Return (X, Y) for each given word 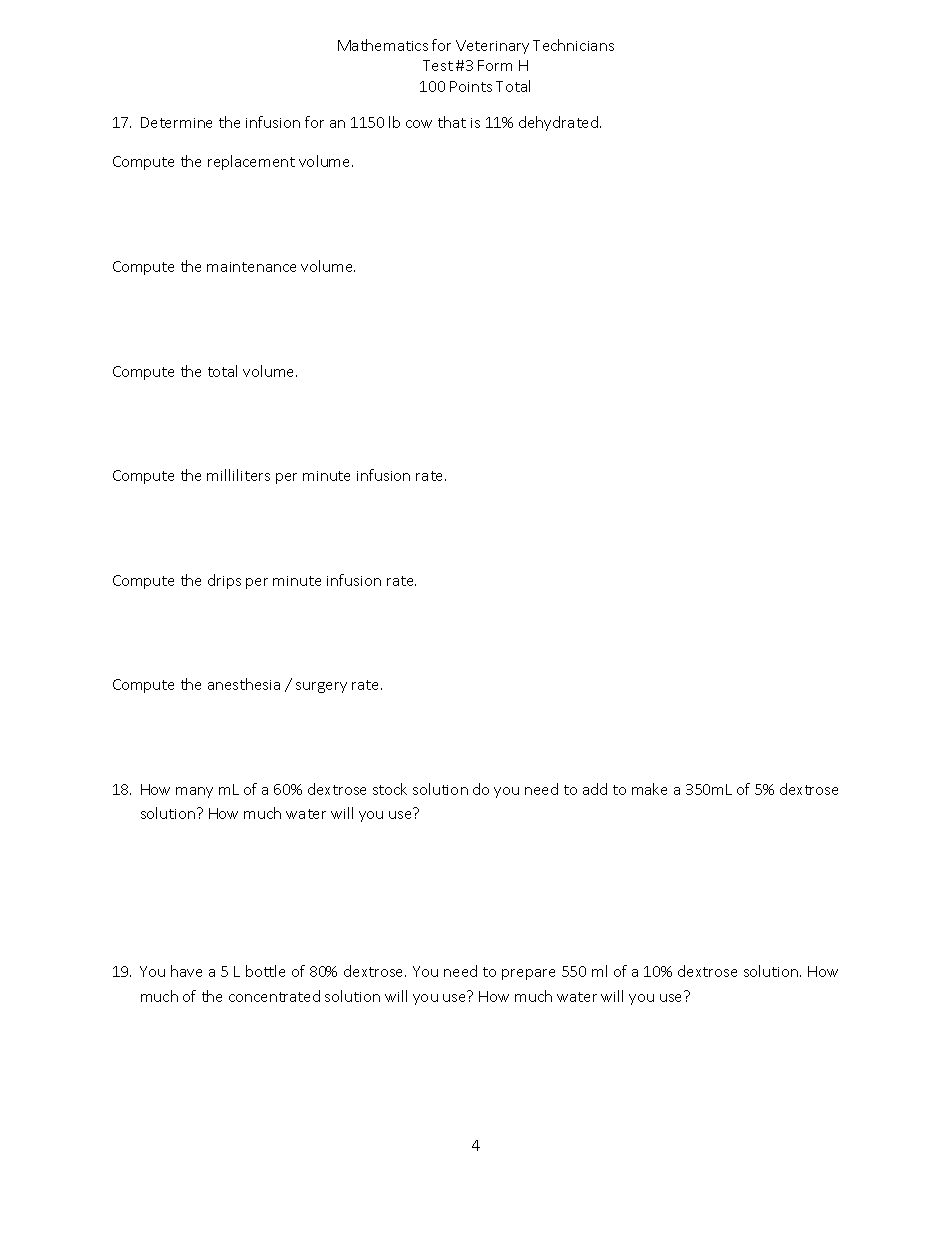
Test (438, 65)
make (649, 789)
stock (390, 789)
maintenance (251, 267)
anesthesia (244, 684)
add (595, 789)
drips (224, 581)
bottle (265, 971)
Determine (176, 122)
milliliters (238, 475)
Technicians (573, 45)
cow (419, 124)
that (452, 122)
